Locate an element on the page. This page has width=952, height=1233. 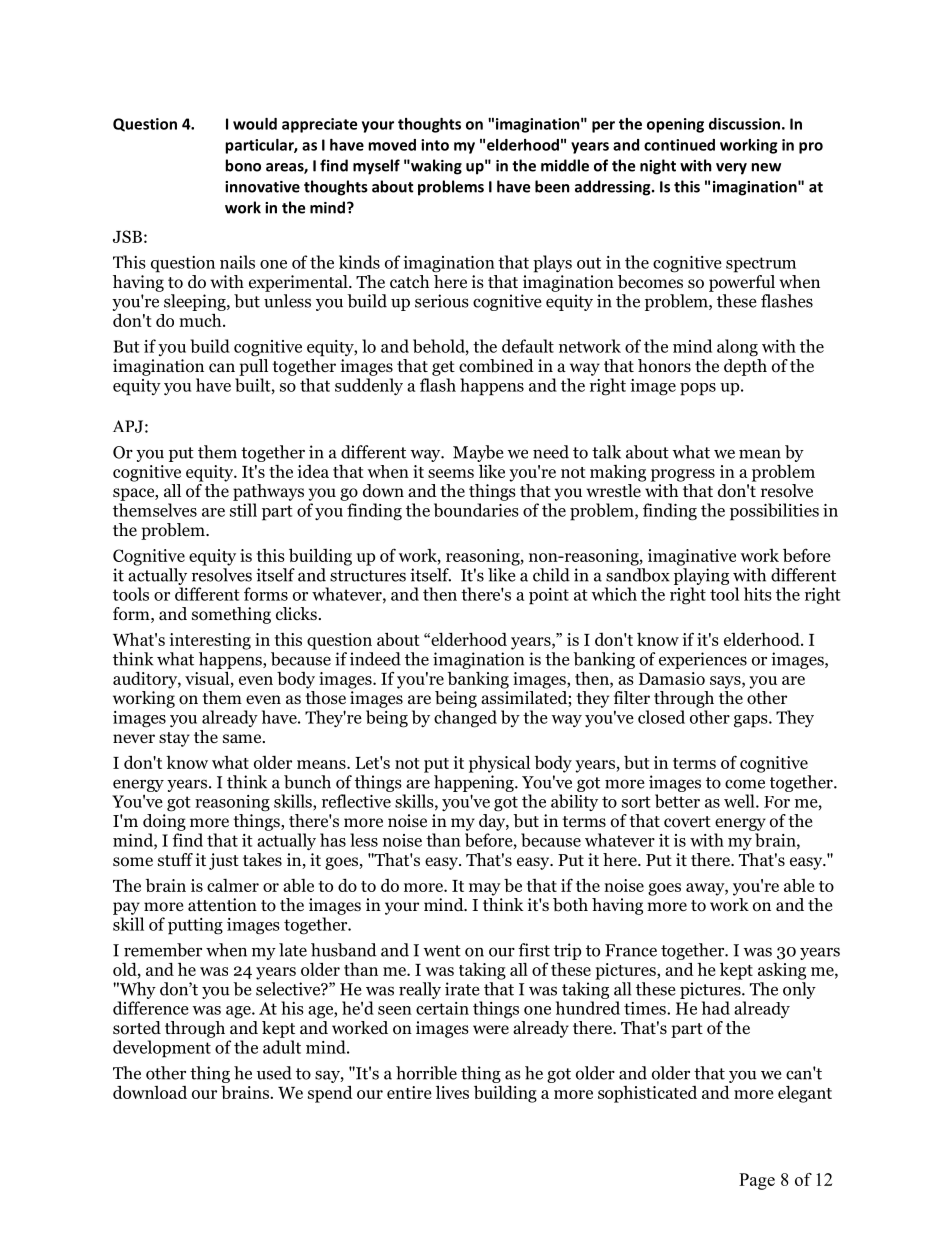
waking is located at coordinates (435, 167).
